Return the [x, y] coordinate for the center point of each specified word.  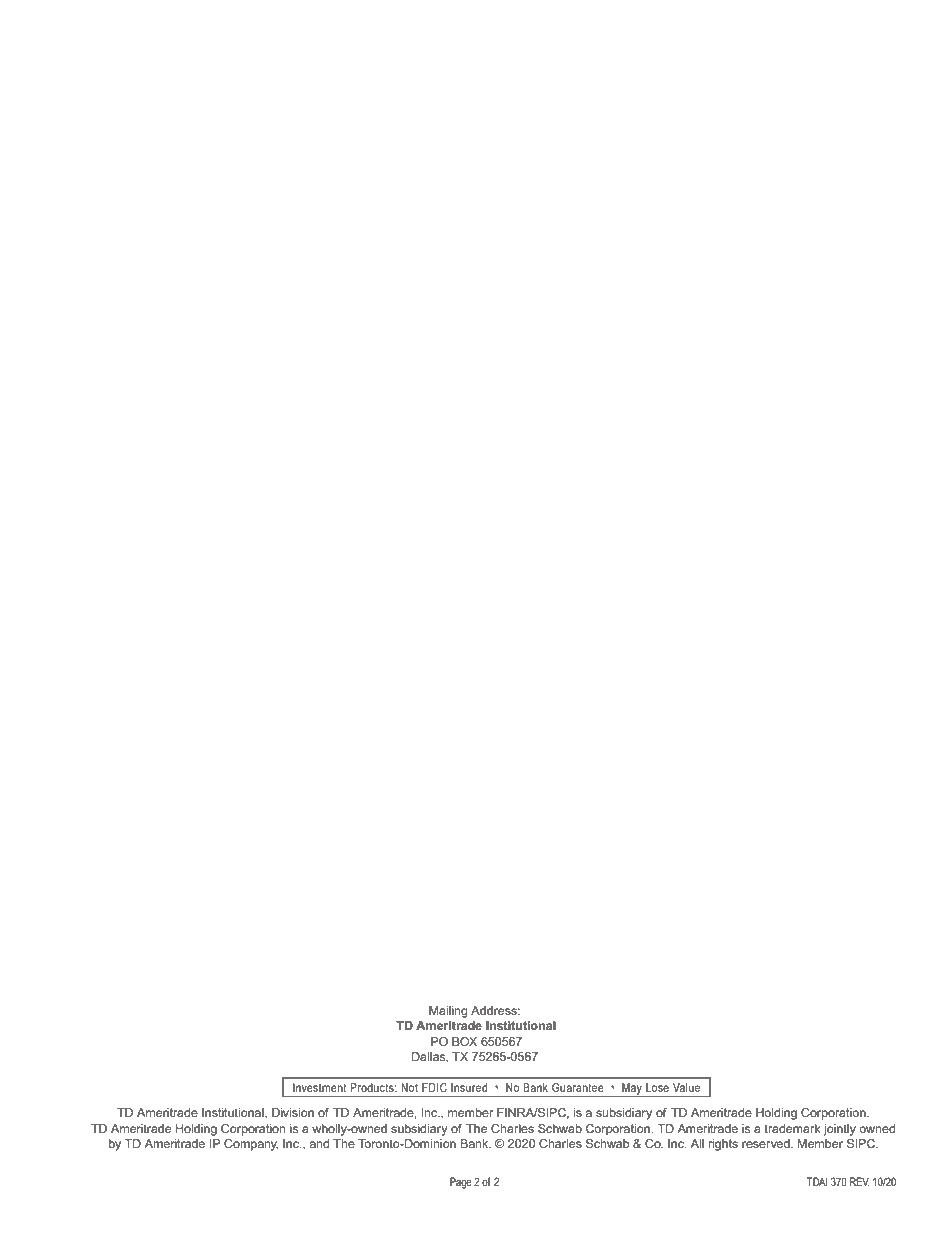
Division [293, 1112]
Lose [657, 1087]
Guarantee [577, 1087]
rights [723, 1145]
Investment [319, 1087]
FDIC [434, 1087]
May [632, 1090]
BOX [464, 1041]
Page [461, 1183]
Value [686, 1087]
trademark [792, 1128]
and [319, 1143]
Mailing [448, 1012]
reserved [767, 1143]
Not [409, 1087]
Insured [469, 1087]
